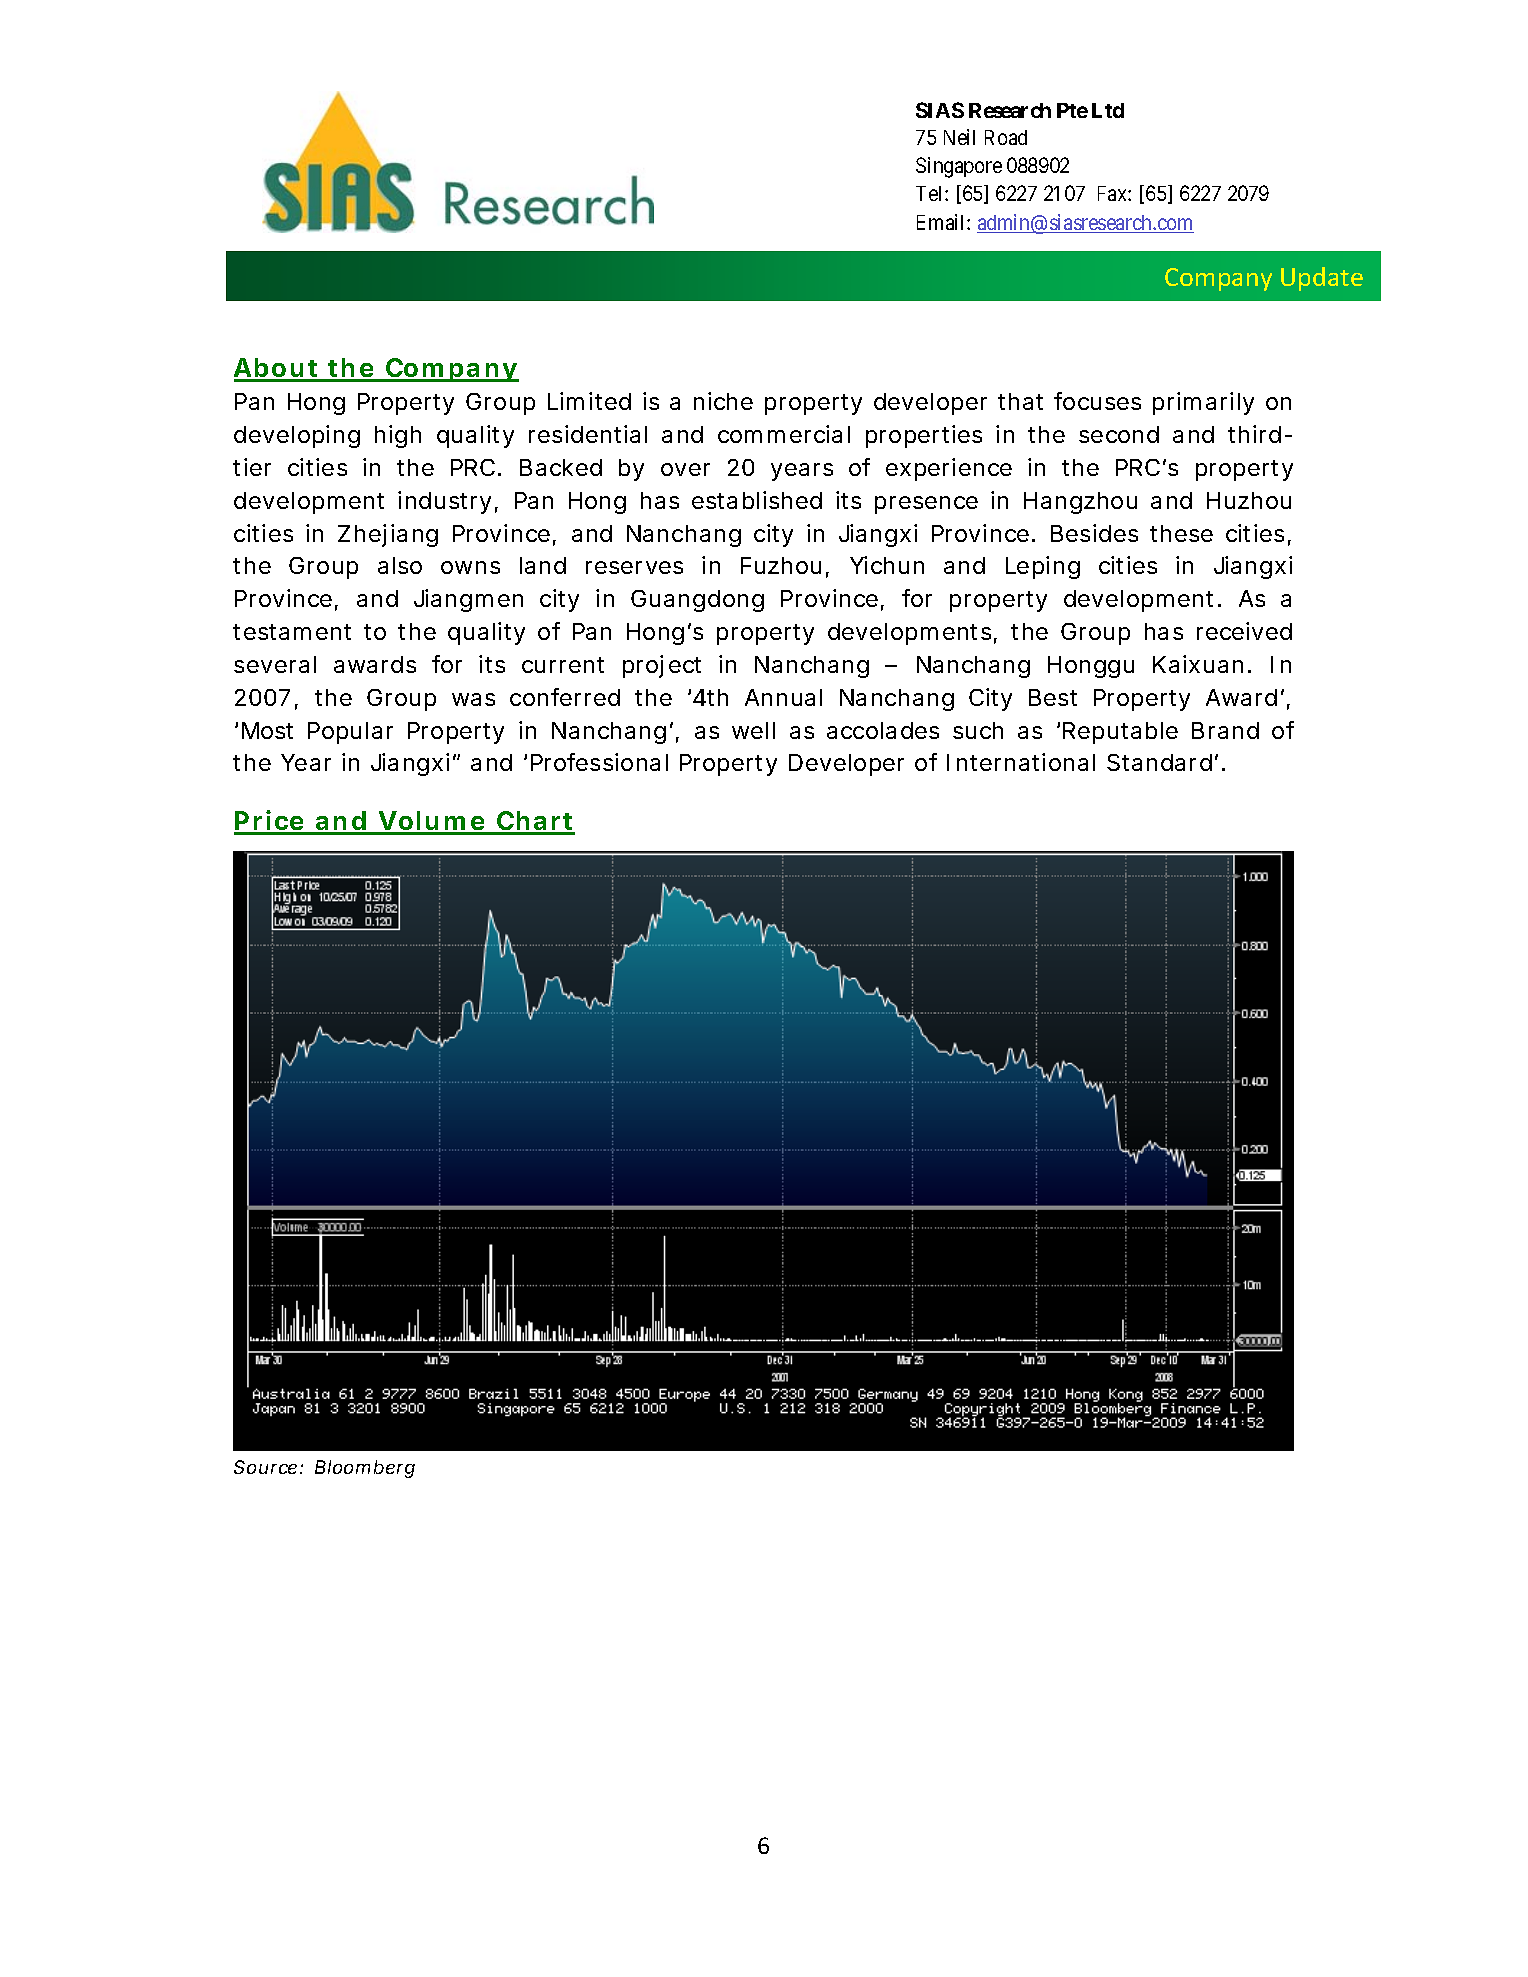 The image size is (1528, 1977). Describe the element at coordinates (753, 730) in the screenshot. I see `well` at that location.
